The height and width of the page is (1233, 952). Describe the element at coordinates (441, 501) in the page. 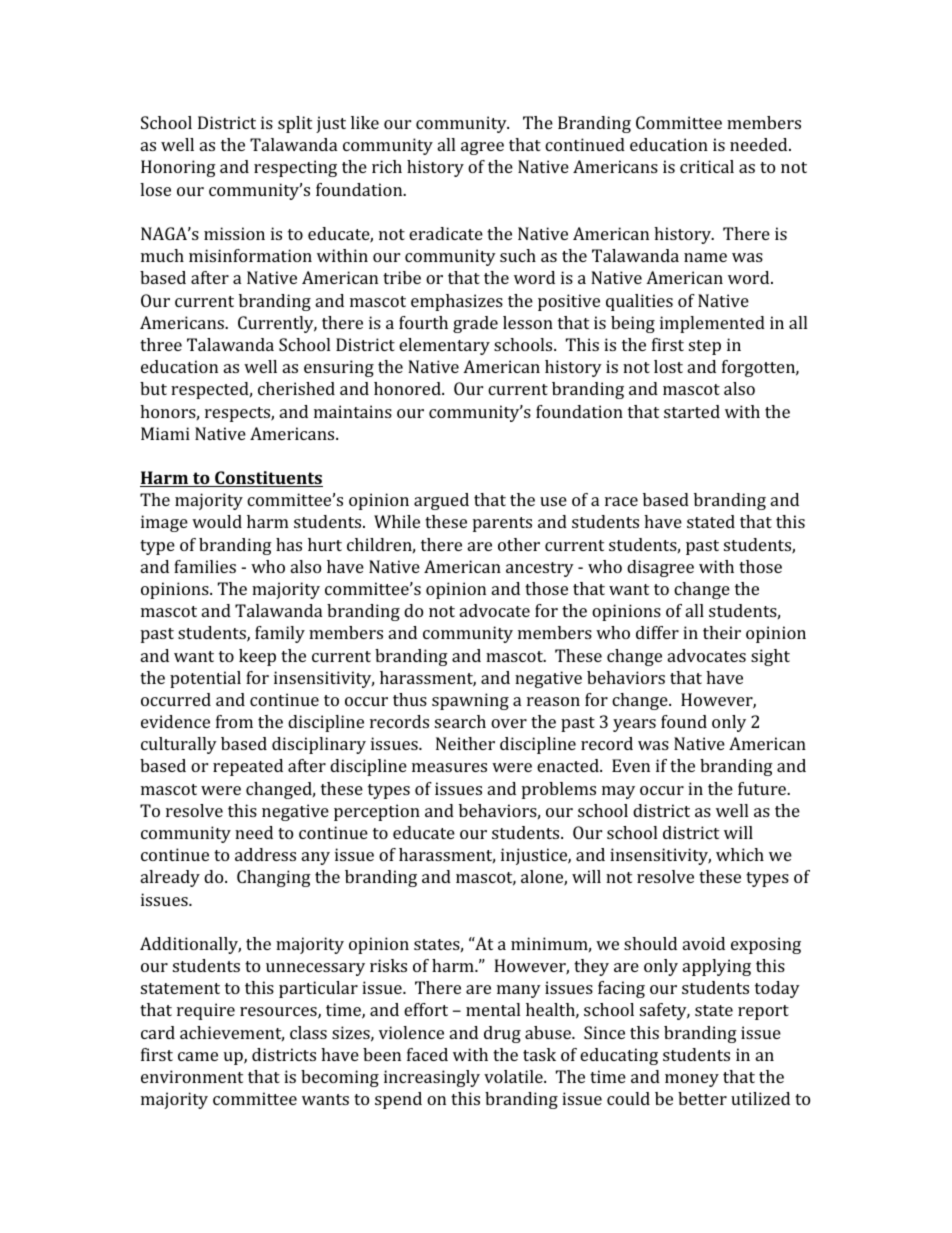

I see `argued` at that location.
